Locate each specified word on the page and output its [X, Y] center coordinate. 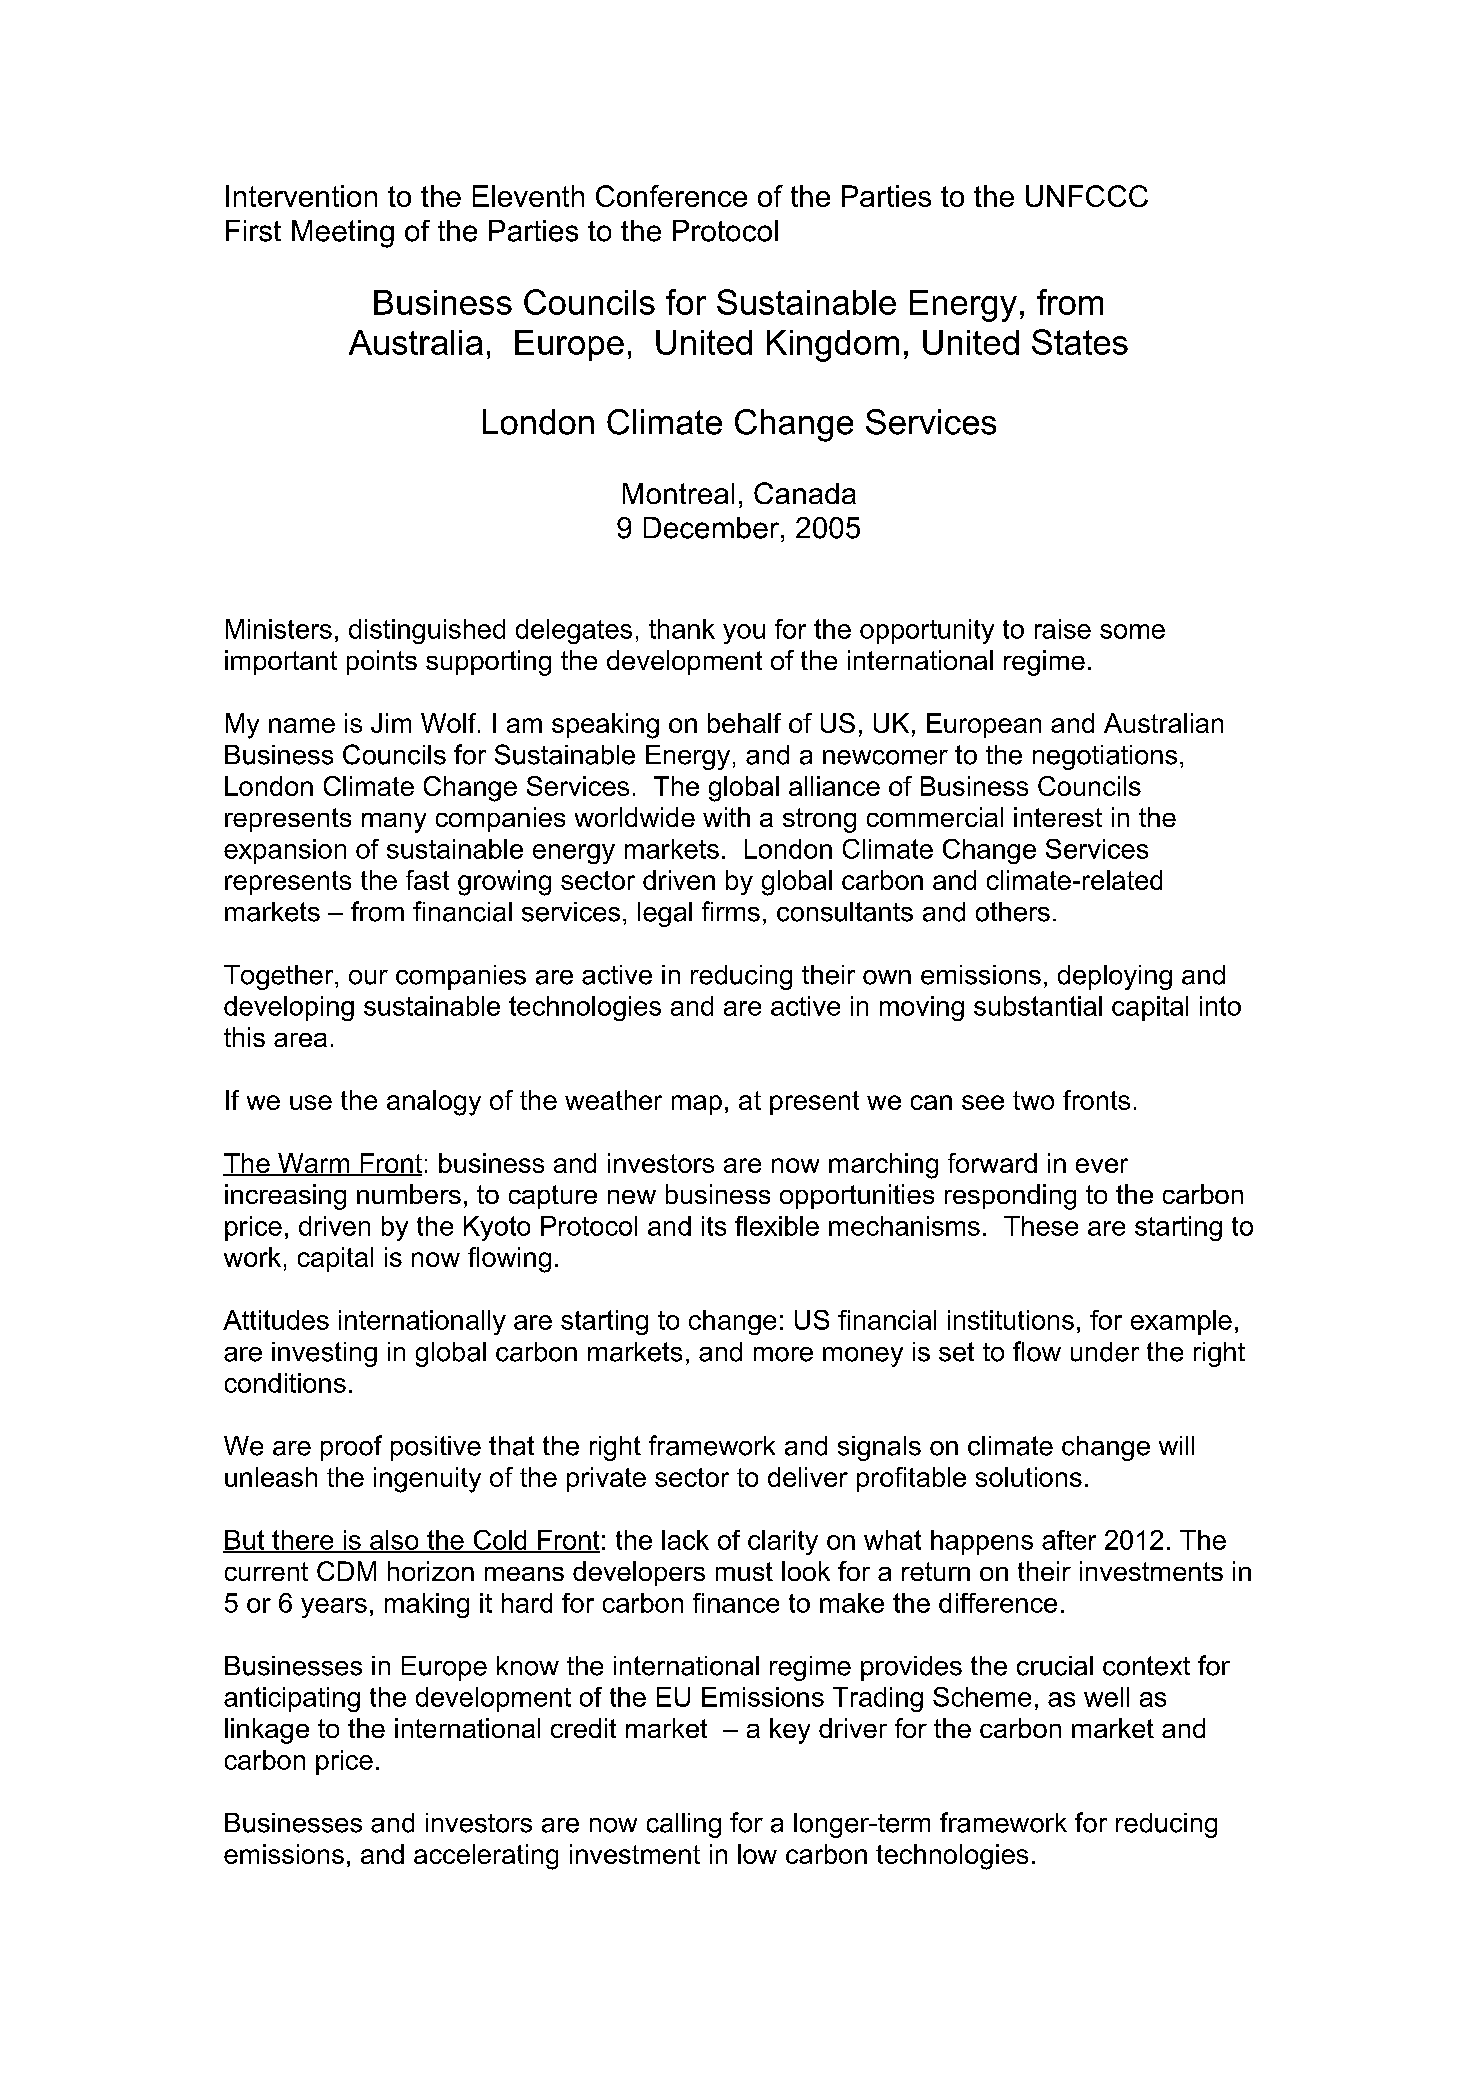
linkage [267, 1731]
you [744, 634]
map [697, 1105]
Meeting [343, 234]
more [783, 1354]
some [1132, 631]
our [368, 977]
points [382, 662]
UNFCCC [1087, 196]
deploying [1115, 977]
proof [351, 1448]
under [1105, 1352]
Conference [671, 196]
